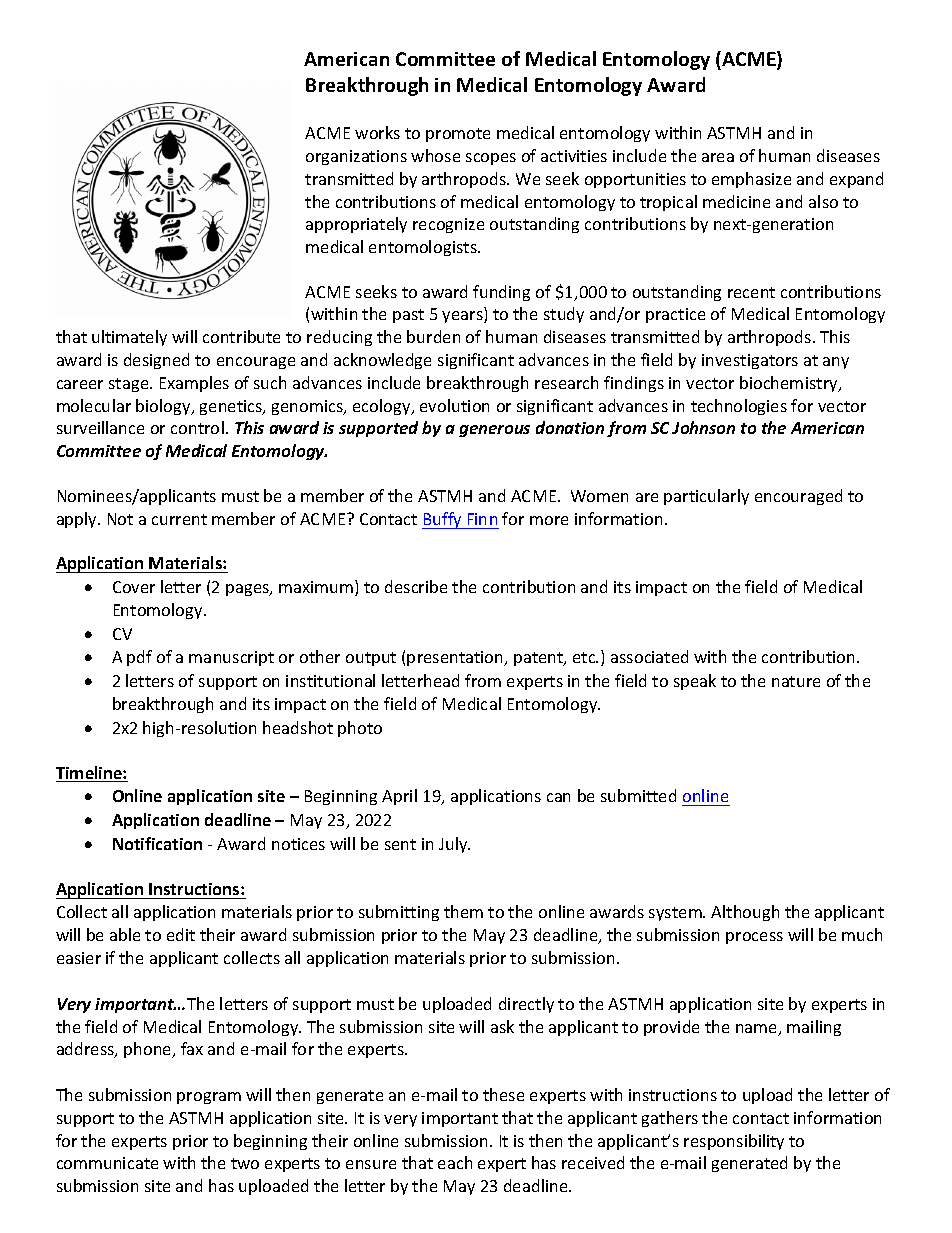 This screenshot has width=952, height=1233. Describe the element at coordinates (356, 157) in the screenshot. I see `organizations` at that location.
